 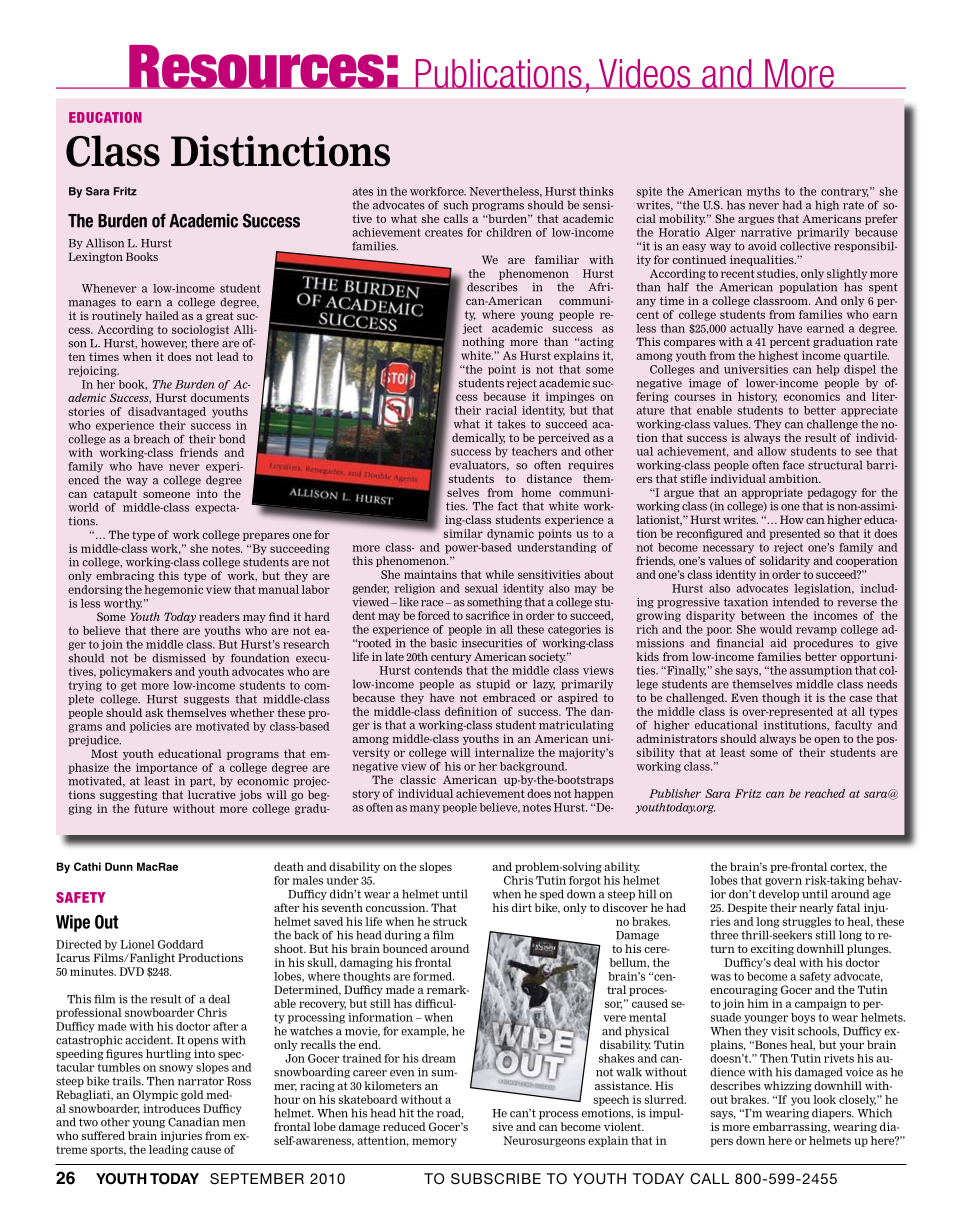 I want to click on Canadian, so click(x=193, y=1122).
